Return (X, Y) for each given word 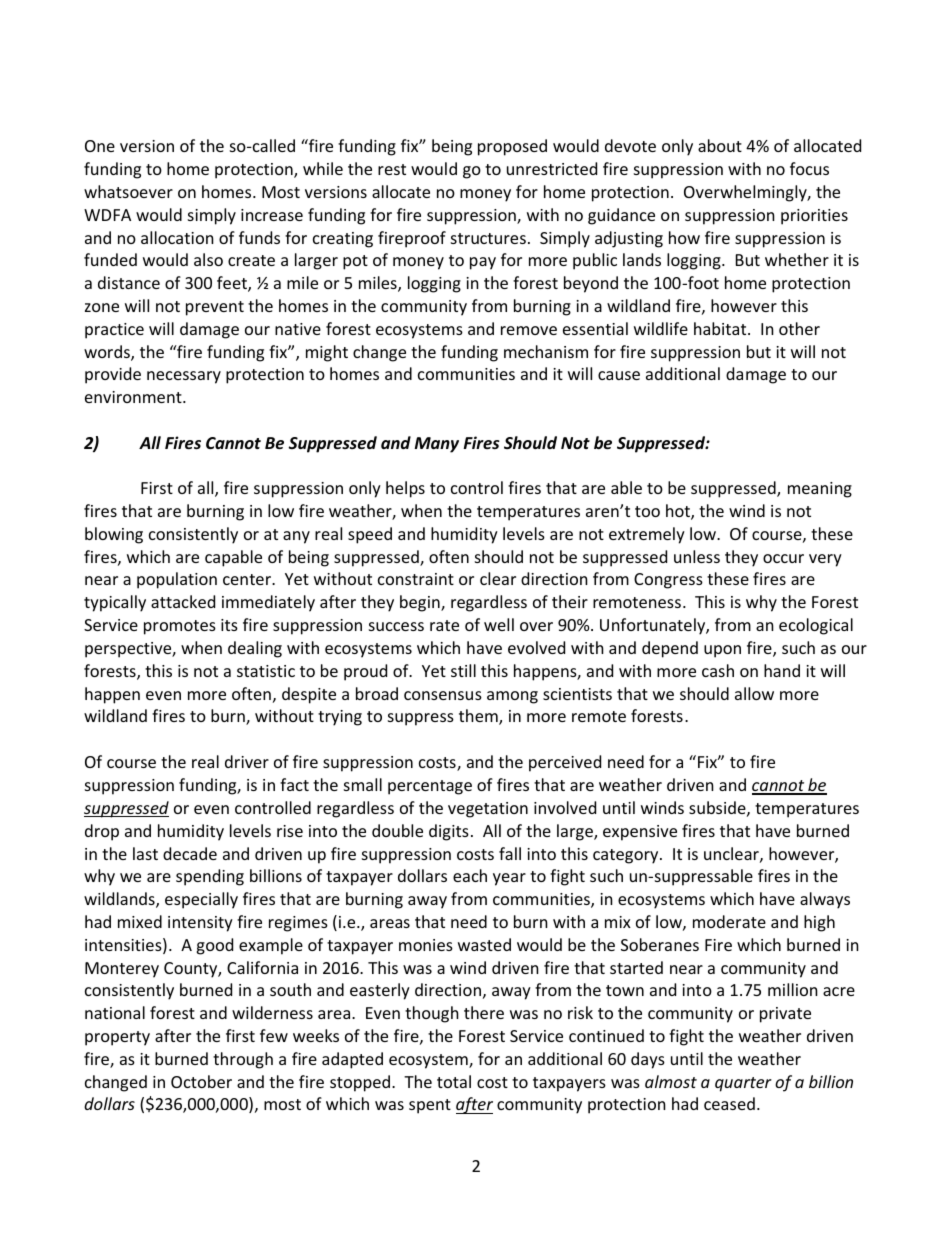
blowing (114, 535)
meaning (820, 490)
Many (437, 445)
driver (247, 761)
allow (754, 693)
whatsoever (128, 191)
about (720, 145)
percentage (430, 787)
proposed (512, 147)
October (201, 1081)
